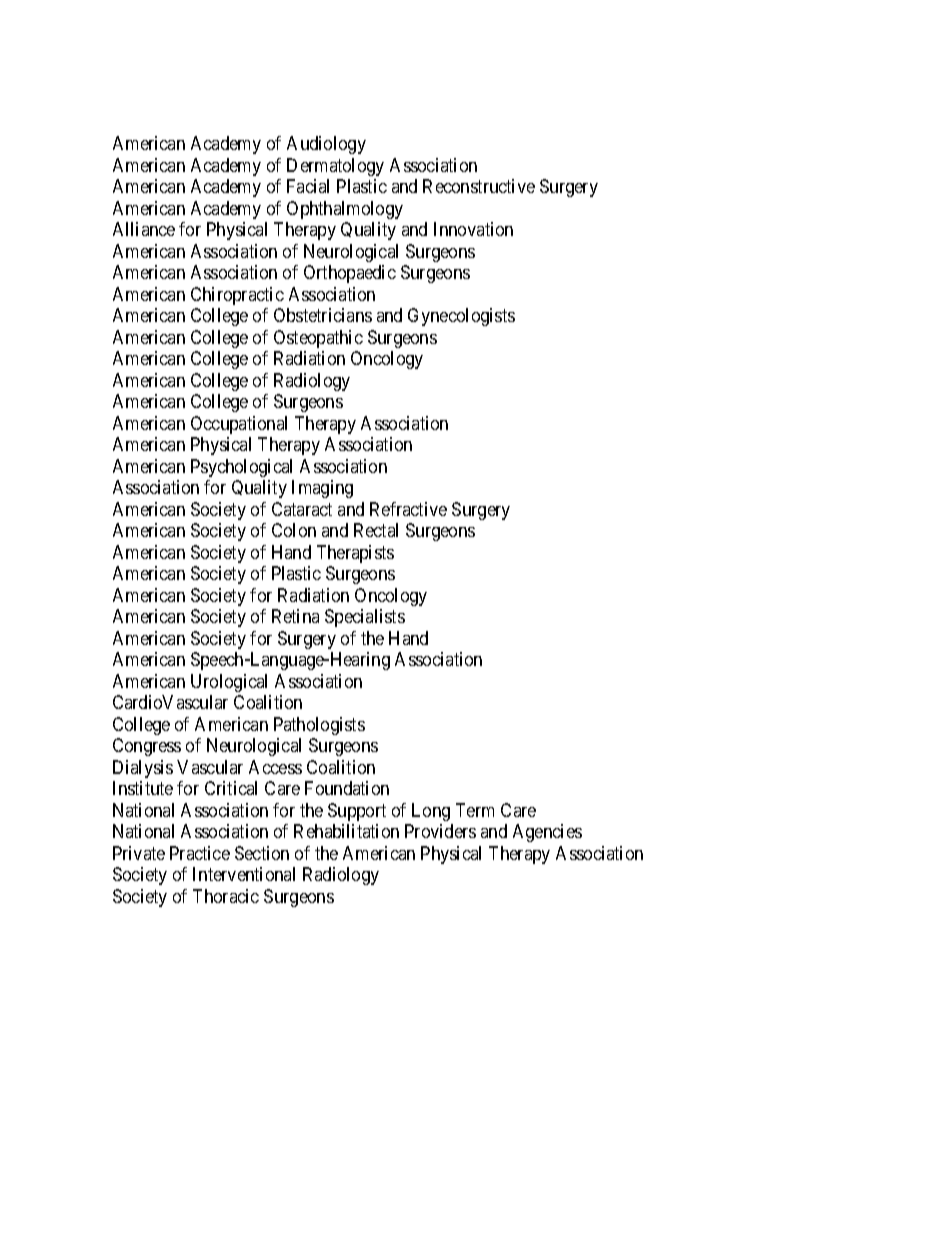 This screenshot has width=952, height=1233. I want to click on Congress, so click(147, 747).
